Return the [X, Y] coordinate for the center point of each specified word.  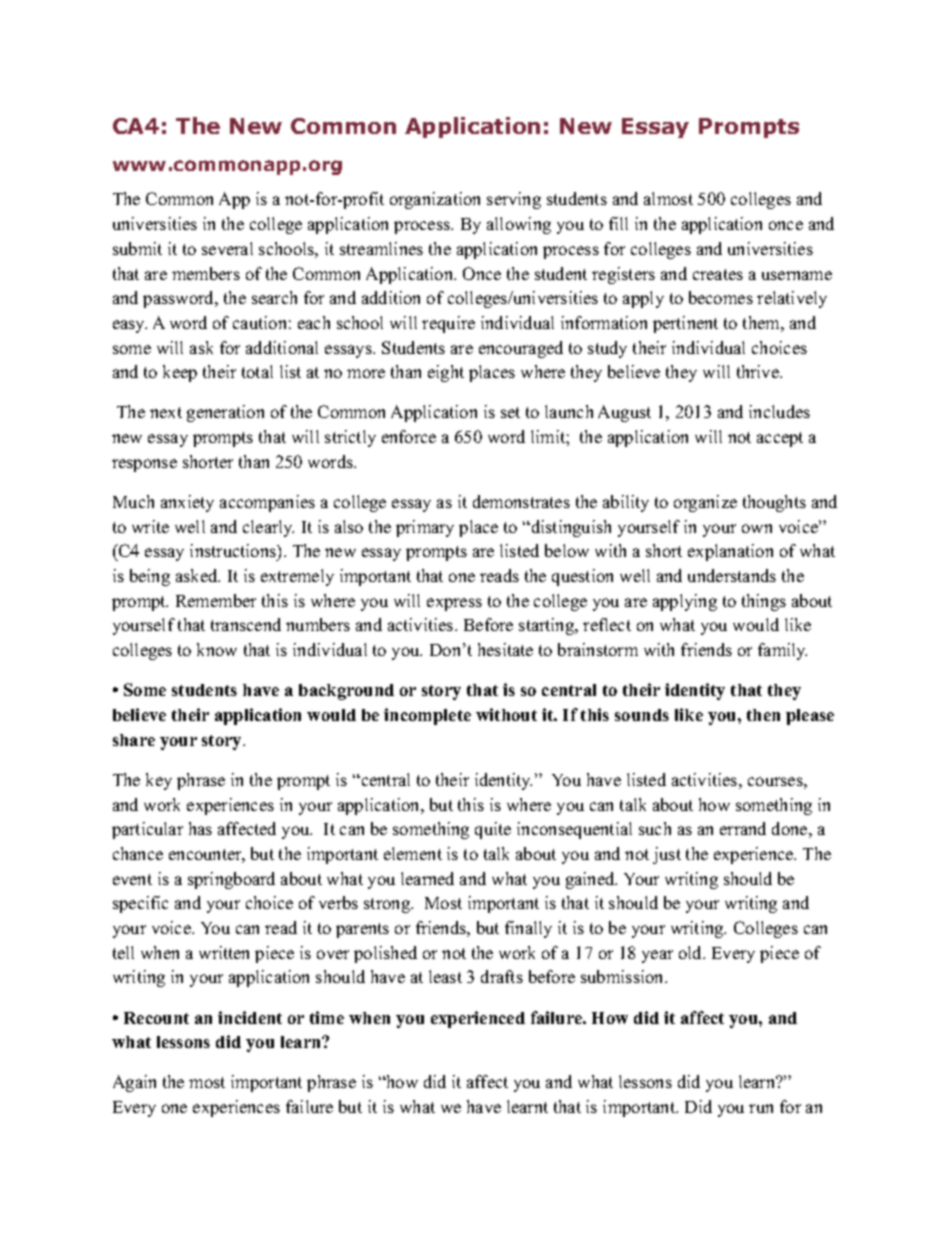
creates [718, 274]
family [782, 651]
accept [780, 439]
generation [225, 413]
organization [435, 200]
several [227, 248]
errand [743, 828]
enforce [409, 436]
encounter [207, 856]
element [413, 853]
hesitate [505, 649]
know [217, 649]
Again [134, 1083]
